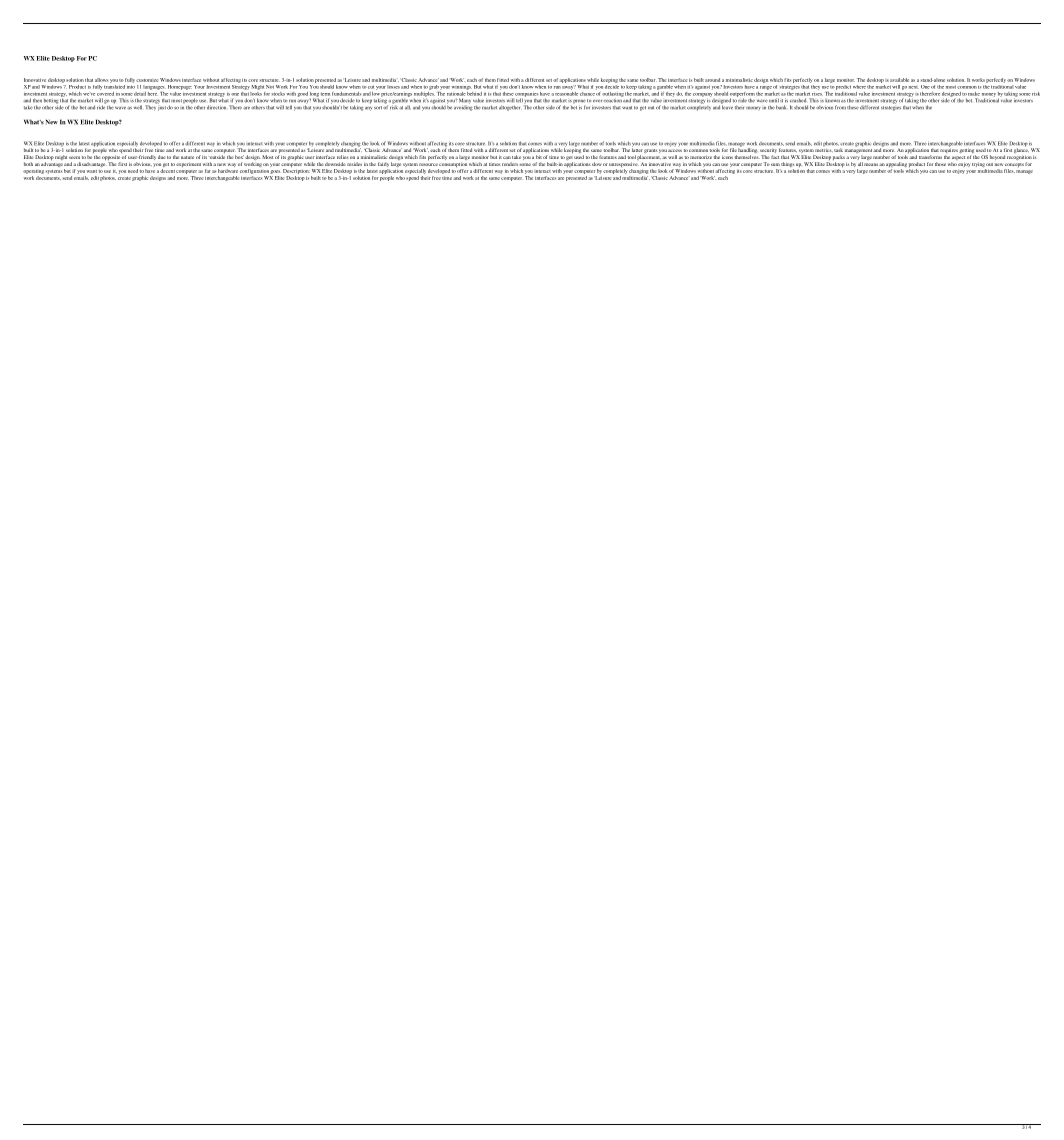 This image has width=1064, height=1140. What do you see at coordinates (510, 164) in the image?
I see `renders` at bounding box center [510, 164].
